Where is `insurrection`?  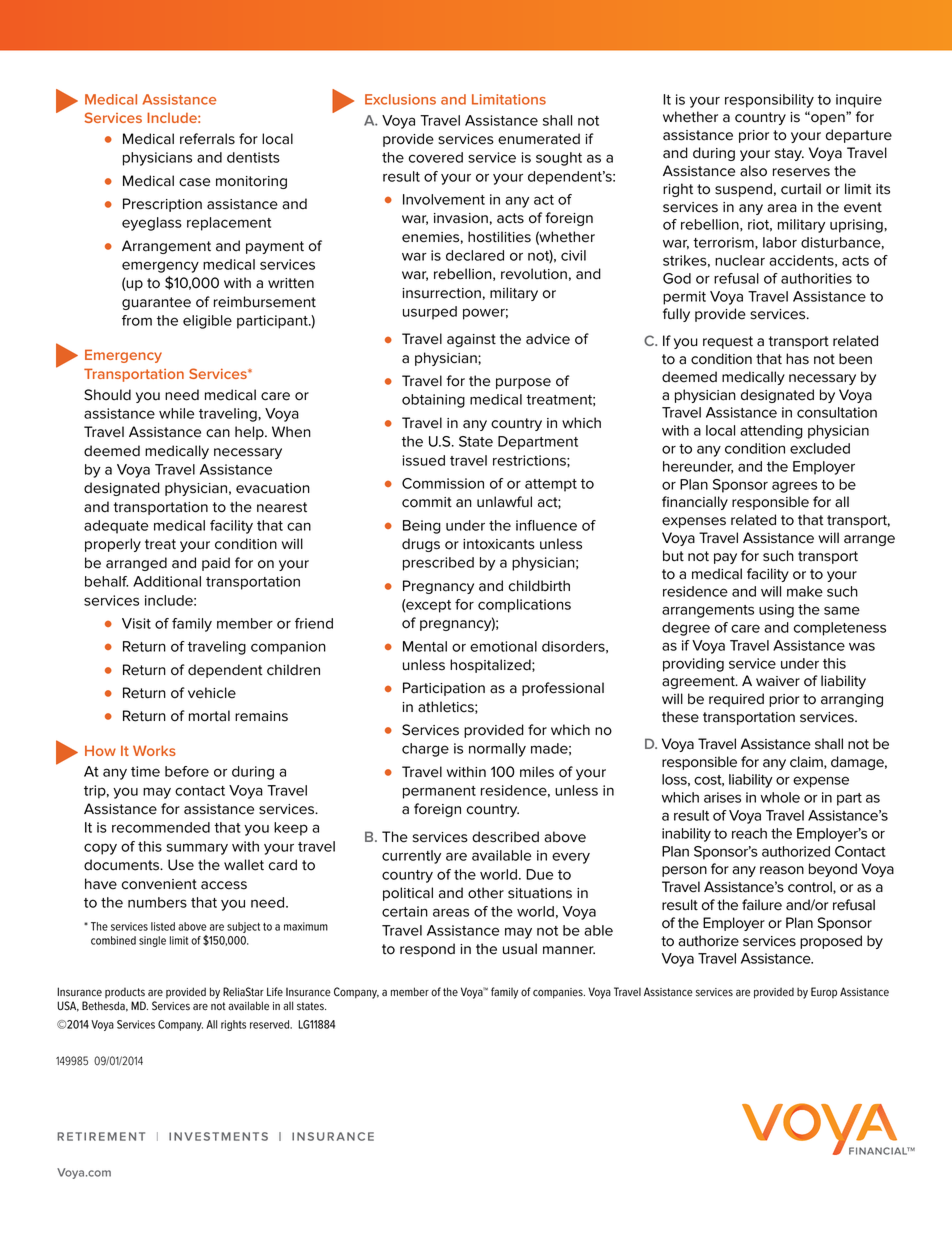 insurrection is located at coordinates (441, 293).
